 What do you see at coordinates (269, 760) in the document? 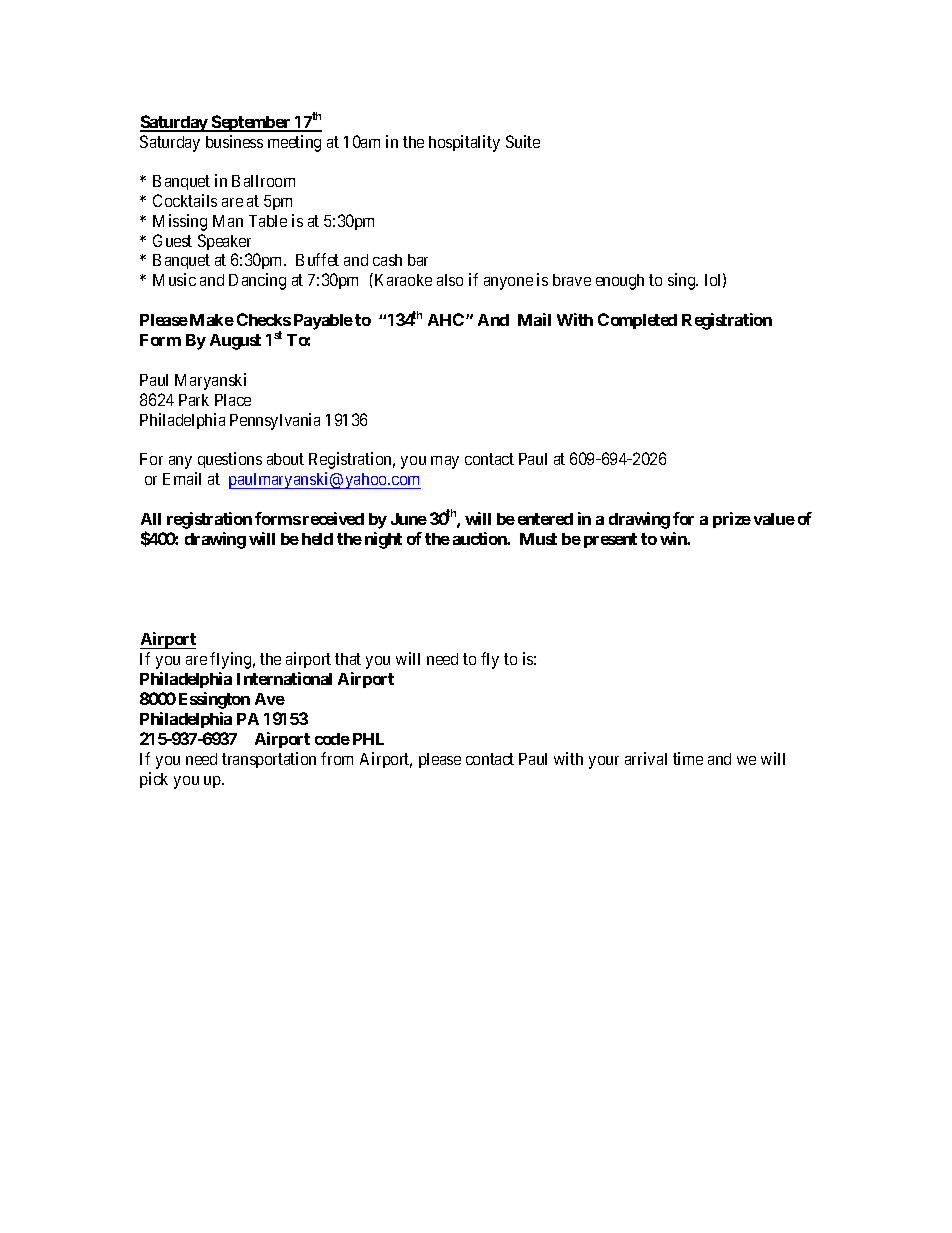
I see `transportation` at bounding box center [269, 760].
